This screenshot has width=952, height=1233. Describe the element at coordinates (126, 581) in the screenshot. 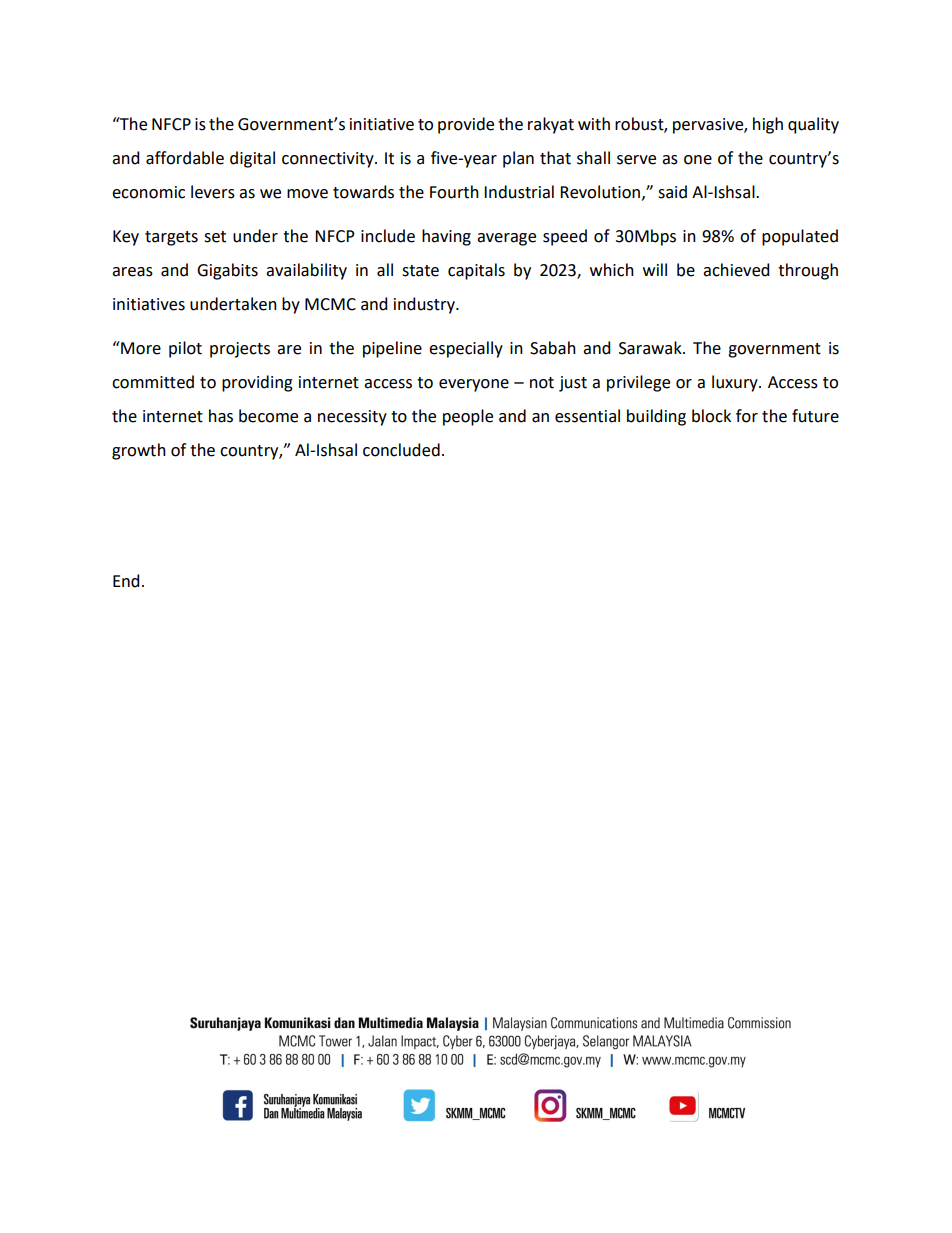

I see `End` at that location.
